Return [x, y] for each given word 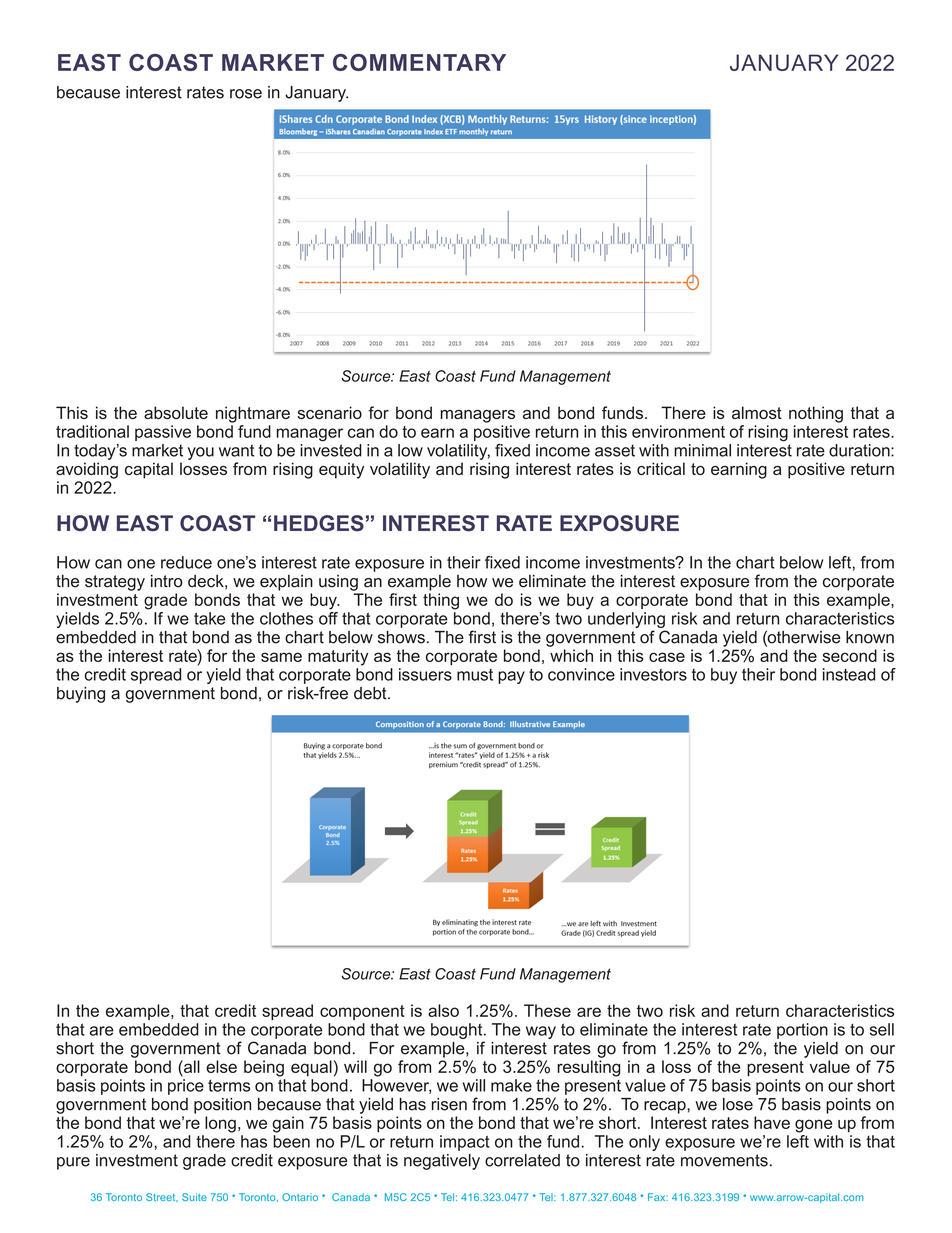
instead [849, 674]
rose [246, 94]
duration [860, 450]
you [201, 453]
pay [511, 677]
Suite [194, 1197]
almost [757, 412]
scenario [330, 412]
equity [341, 470]
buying [81, 695]
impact [465, 1143]
